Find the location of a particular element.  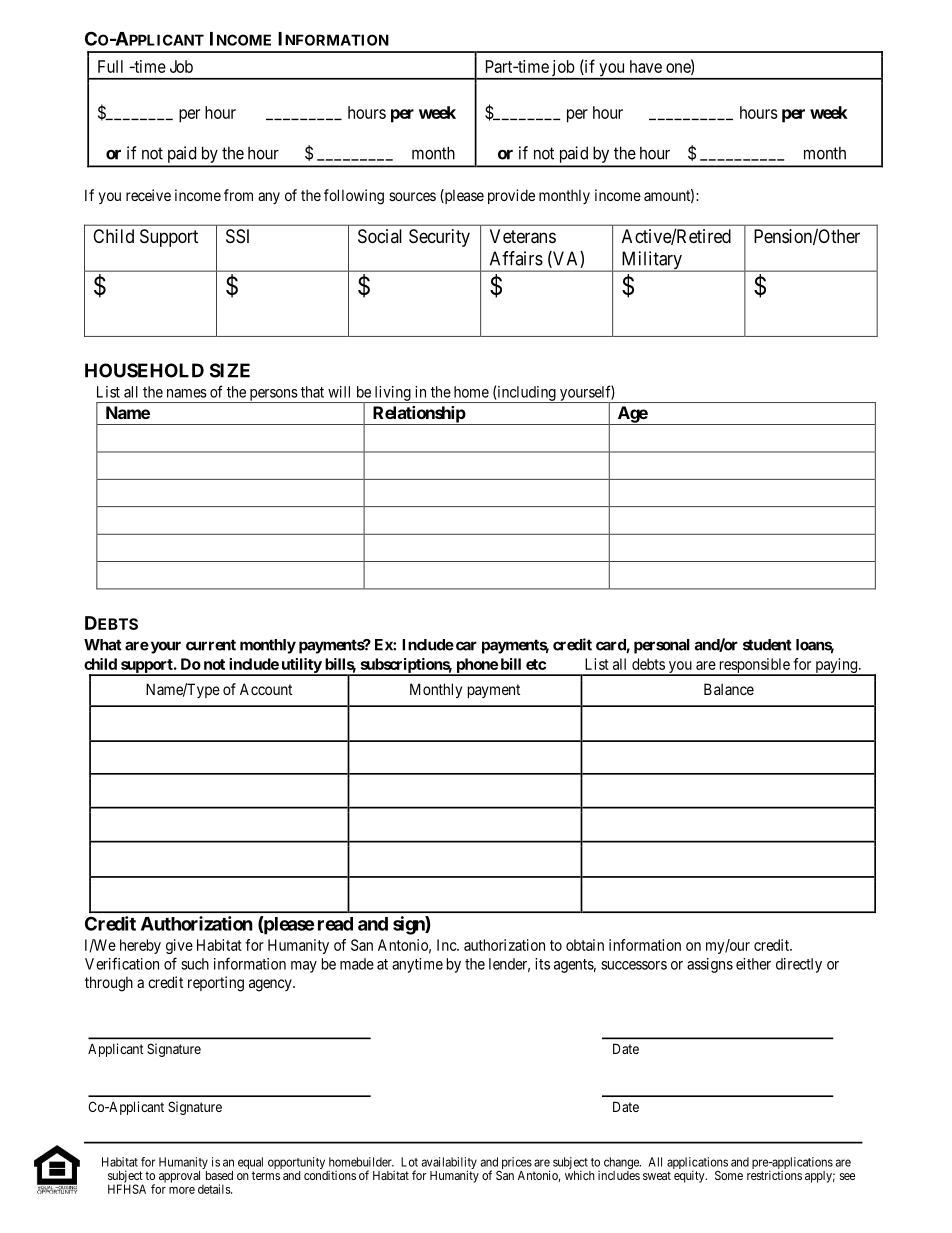

approval is located at coordinates (179, 1177).
